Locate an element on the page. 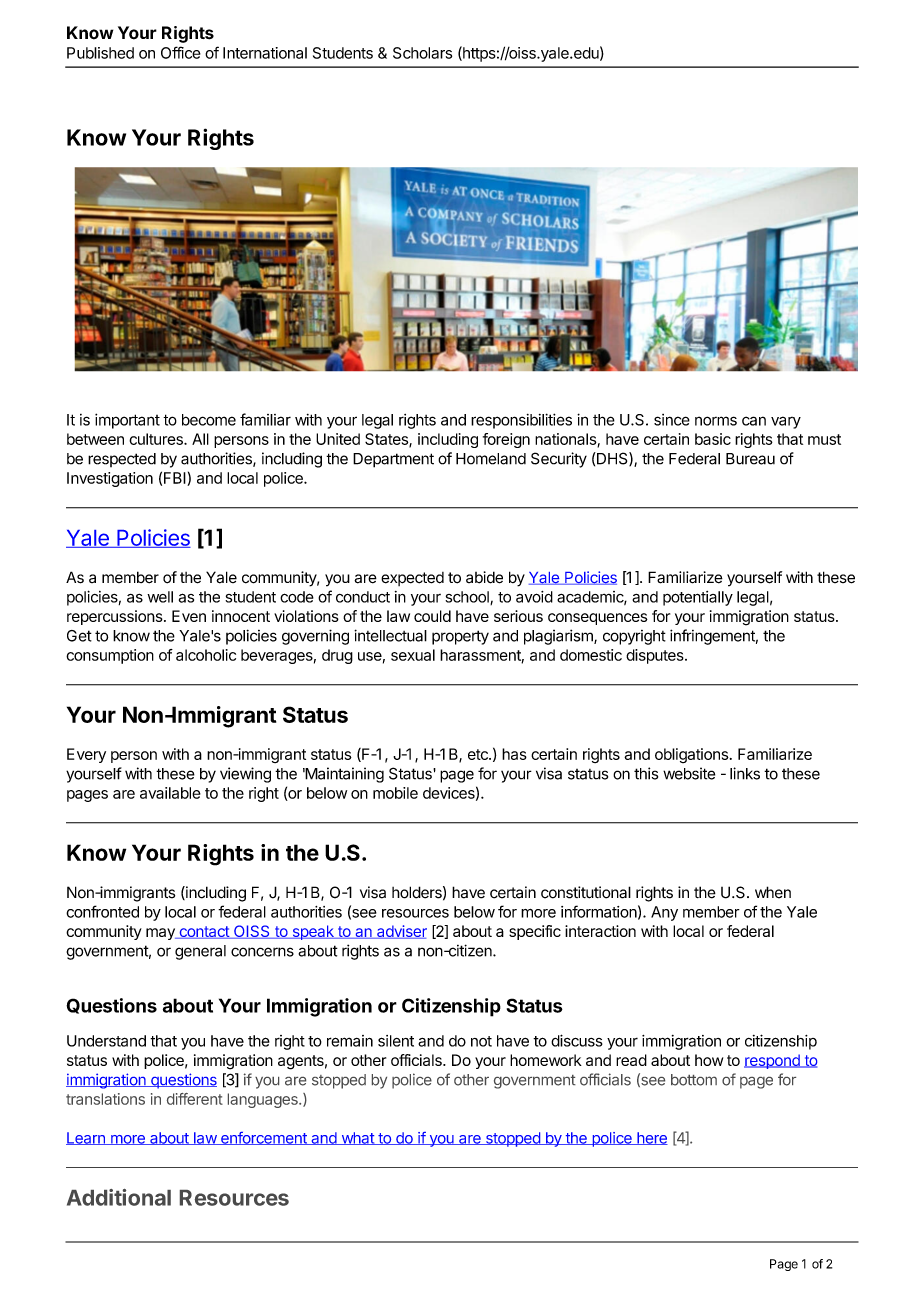 Image resolution: width=924 pixels, height=1308 pixels. etc is located at coordinates (479, 754).
